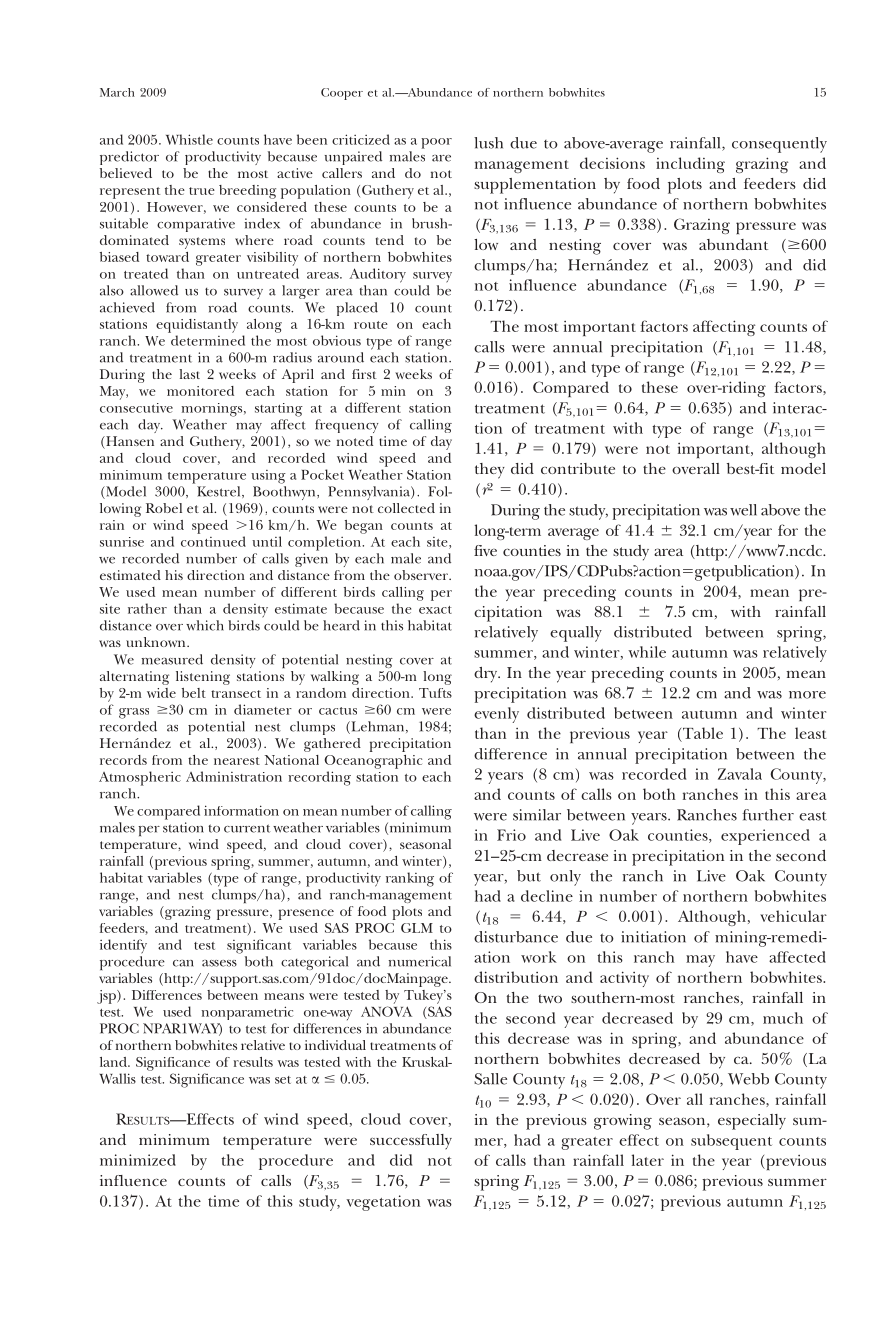 The height and width of the page is (1328, 896). Describe the element at coordinates (647, 652) in the page. I see `while` at that location.
